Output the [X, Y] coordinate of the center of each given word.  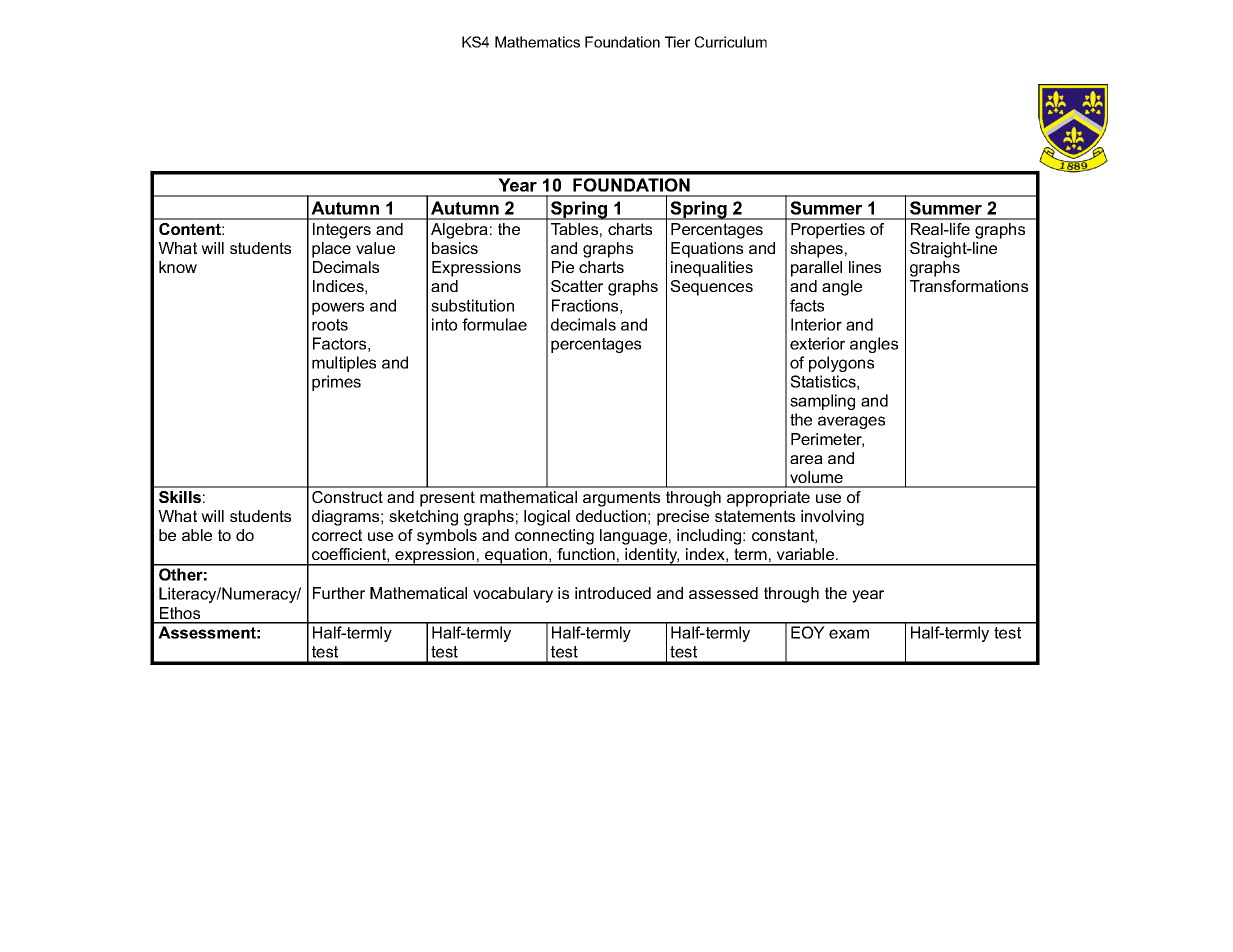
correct [337, 535]
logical [547, 518]
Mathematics [537, 42]
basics [455, 248]
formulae [494, 324]
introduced [613, 593]
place [331, 250]
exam [849, 634]
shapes [816, 250]
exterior [817, 343]
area [806, 459]
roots [330, 325]
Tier [677, 42]
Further [339, 593]
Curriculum [731, 42]
